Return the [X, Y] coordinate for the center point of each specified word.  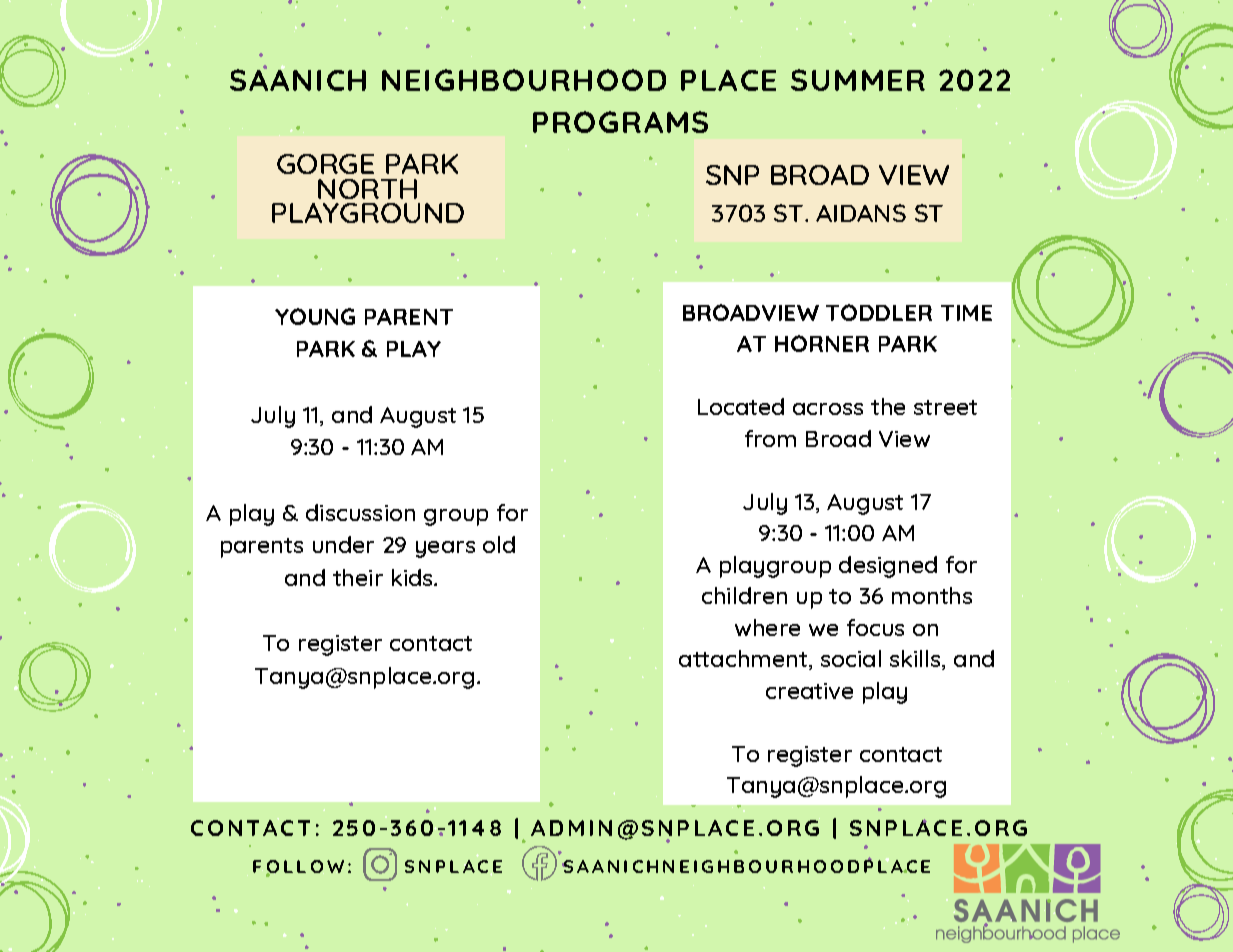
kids [413, 577]
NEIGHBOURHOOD [524, 80]
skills [916, 660]
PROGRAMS [620, 122]
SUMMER [858, 80]
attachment [743, 658]
